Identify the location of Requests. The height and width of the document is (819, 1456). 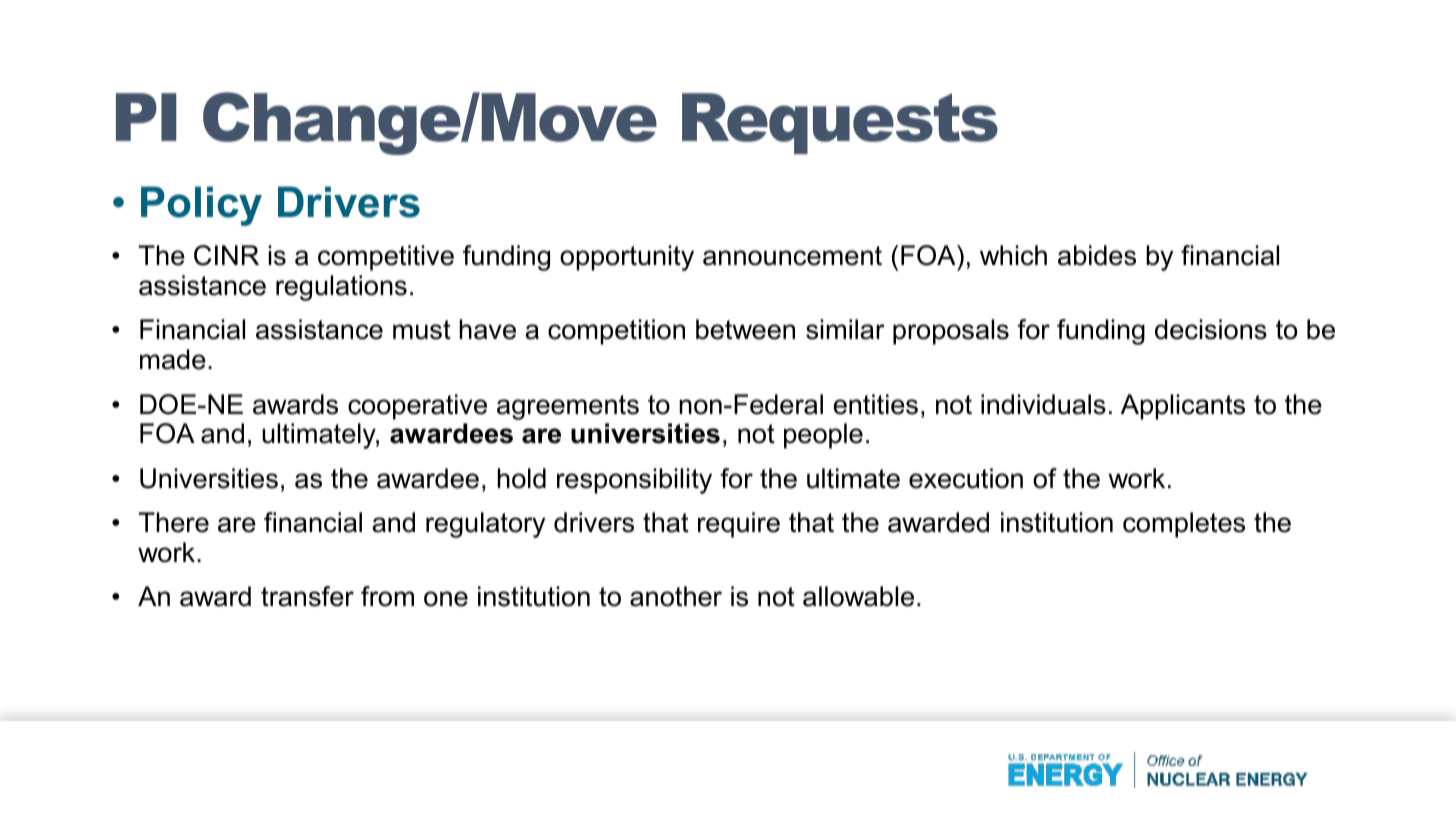
(840, 123).
